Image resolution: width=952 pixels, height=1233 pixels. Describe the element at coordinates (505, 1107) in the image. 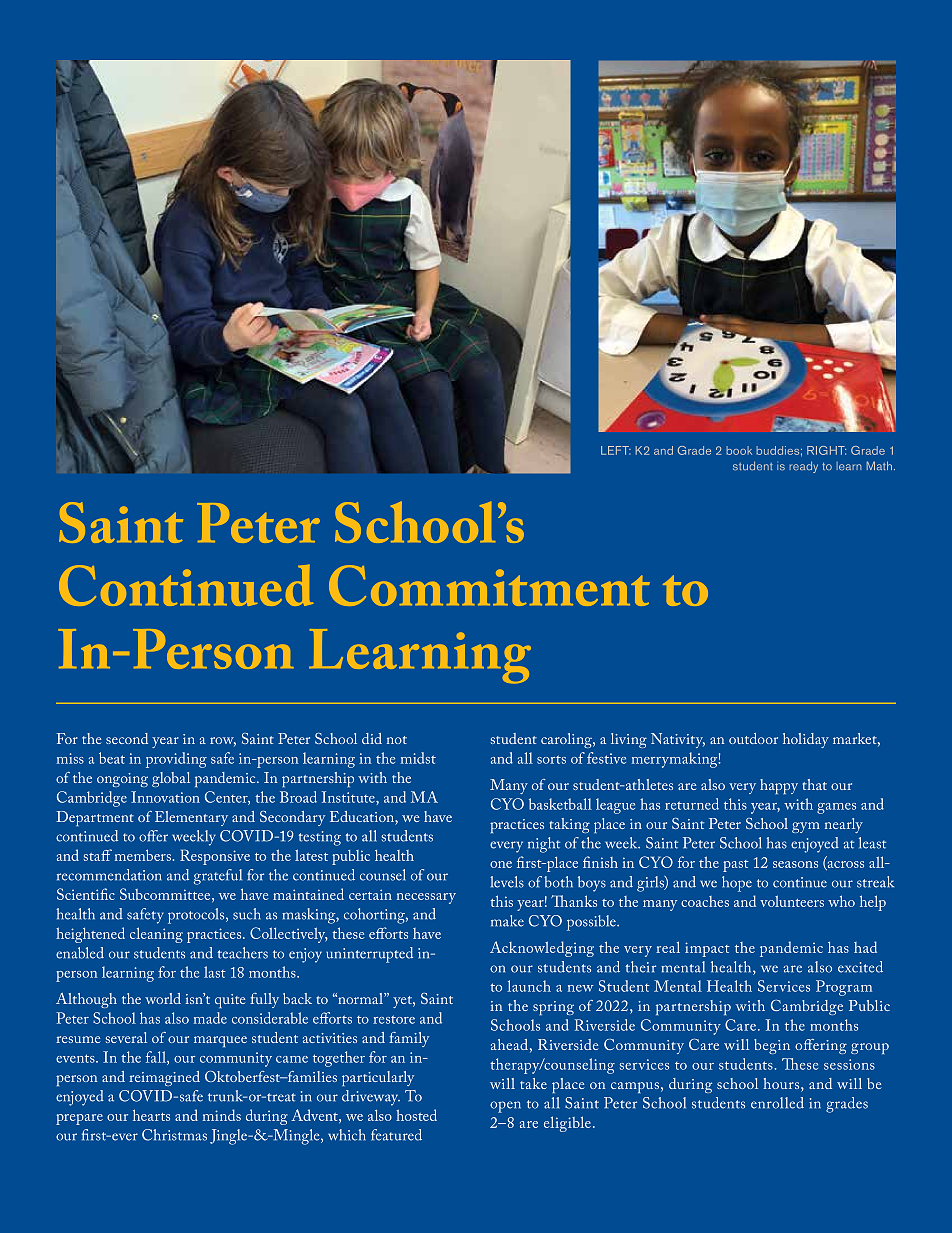

I see `open` at that location.
